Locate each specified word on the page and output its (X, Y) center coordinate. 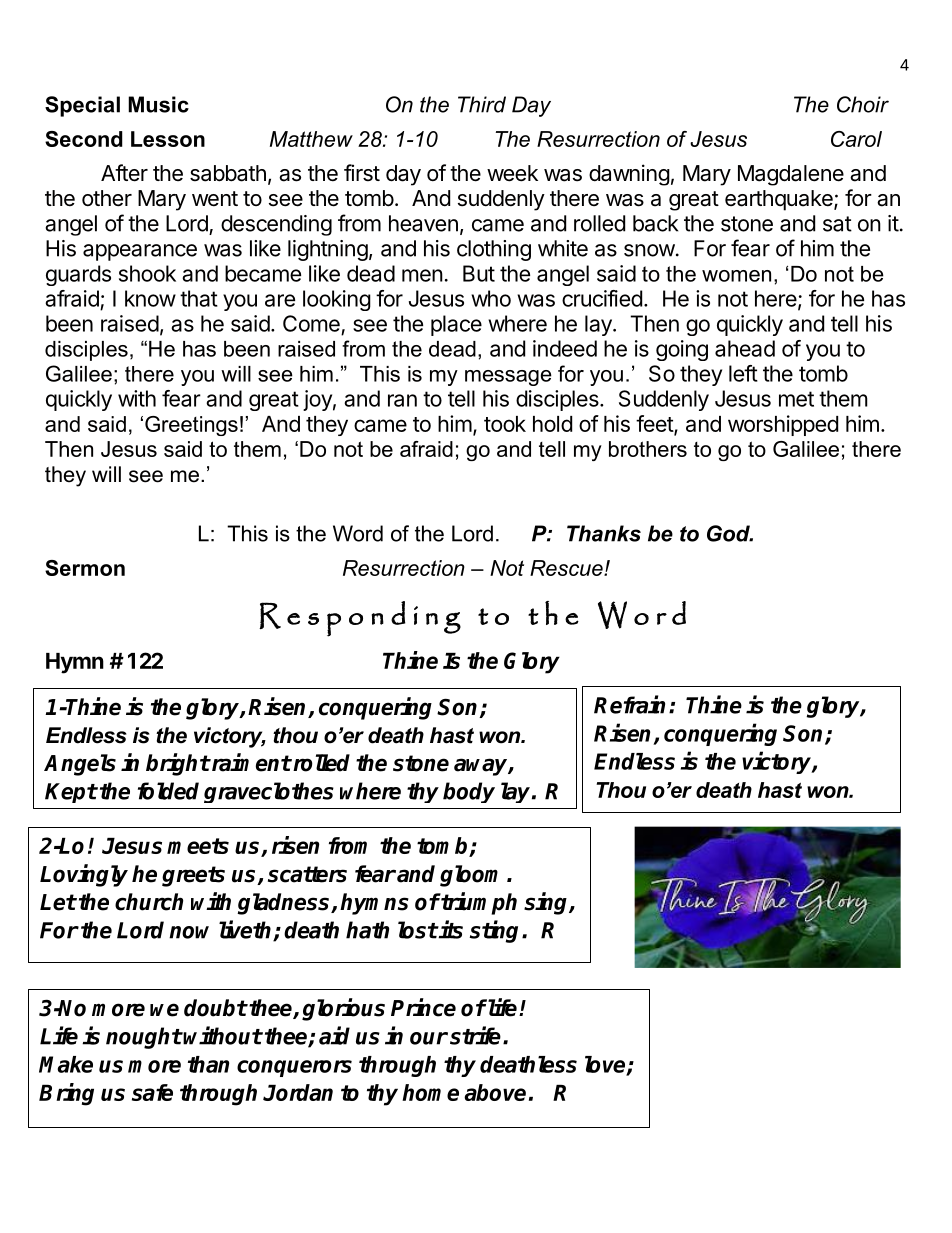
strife (477, 1035)
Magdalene (791, 175)
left (743, 373)
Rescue (567, 568)
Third (482, 104)
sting (496, 931)
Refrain (629, 704)
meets (198, 846)
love (606, 1065)
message (508, 378)
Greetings (191, 426)
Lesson (168, 139)
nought (144, 1038)
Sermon (85, 568)
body (469, 792)
